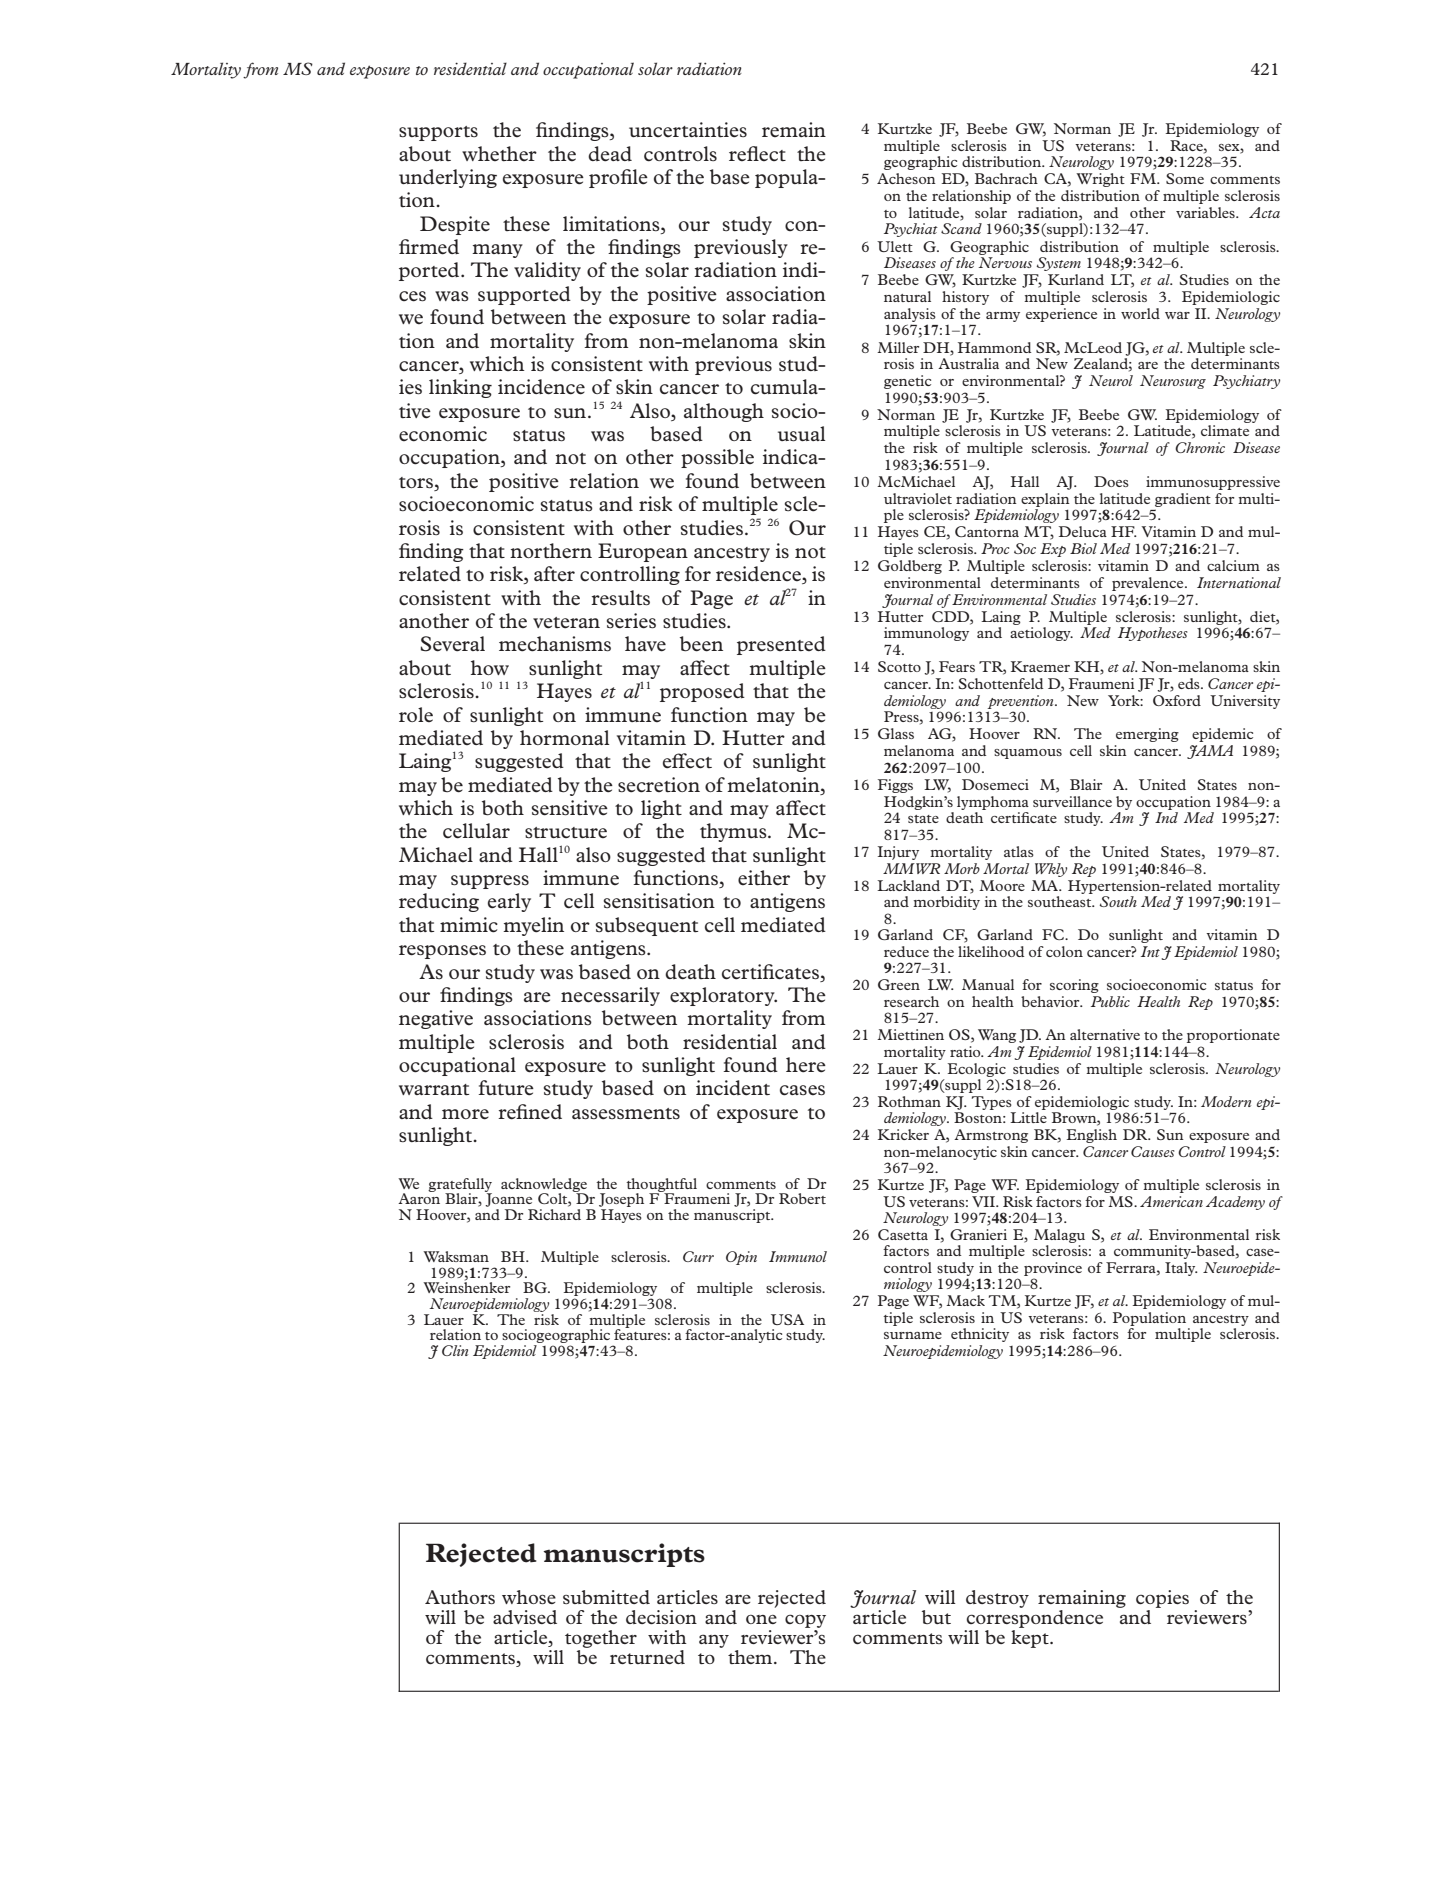 This screenshot has width=1451, height=1878. What do you see at coordinates (525, 1617) in the screenshot?
I see `advised` at bounding box center [525, 1617].
